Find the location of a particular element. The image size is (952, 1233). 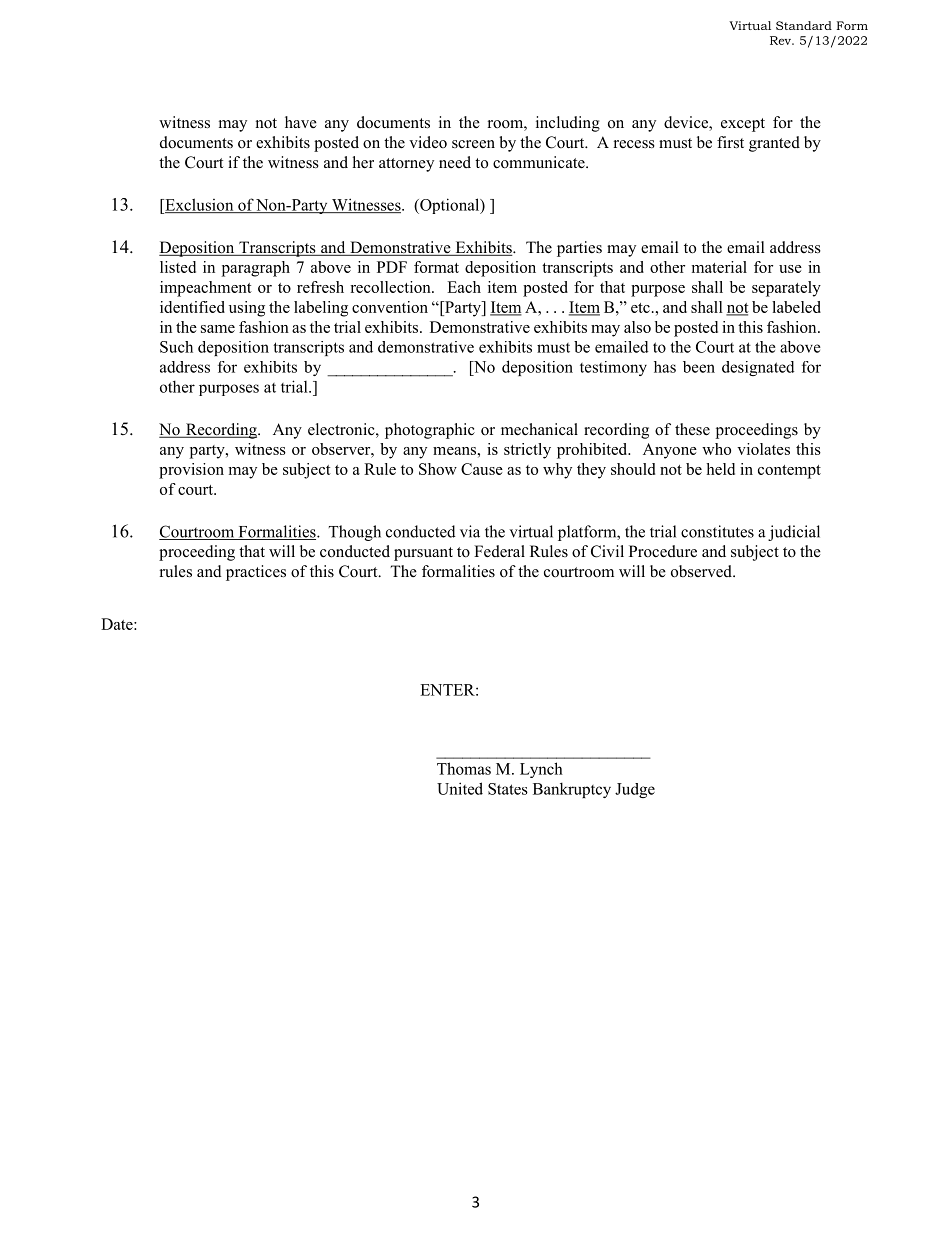

Standard is located at coordinates (804, 25).
